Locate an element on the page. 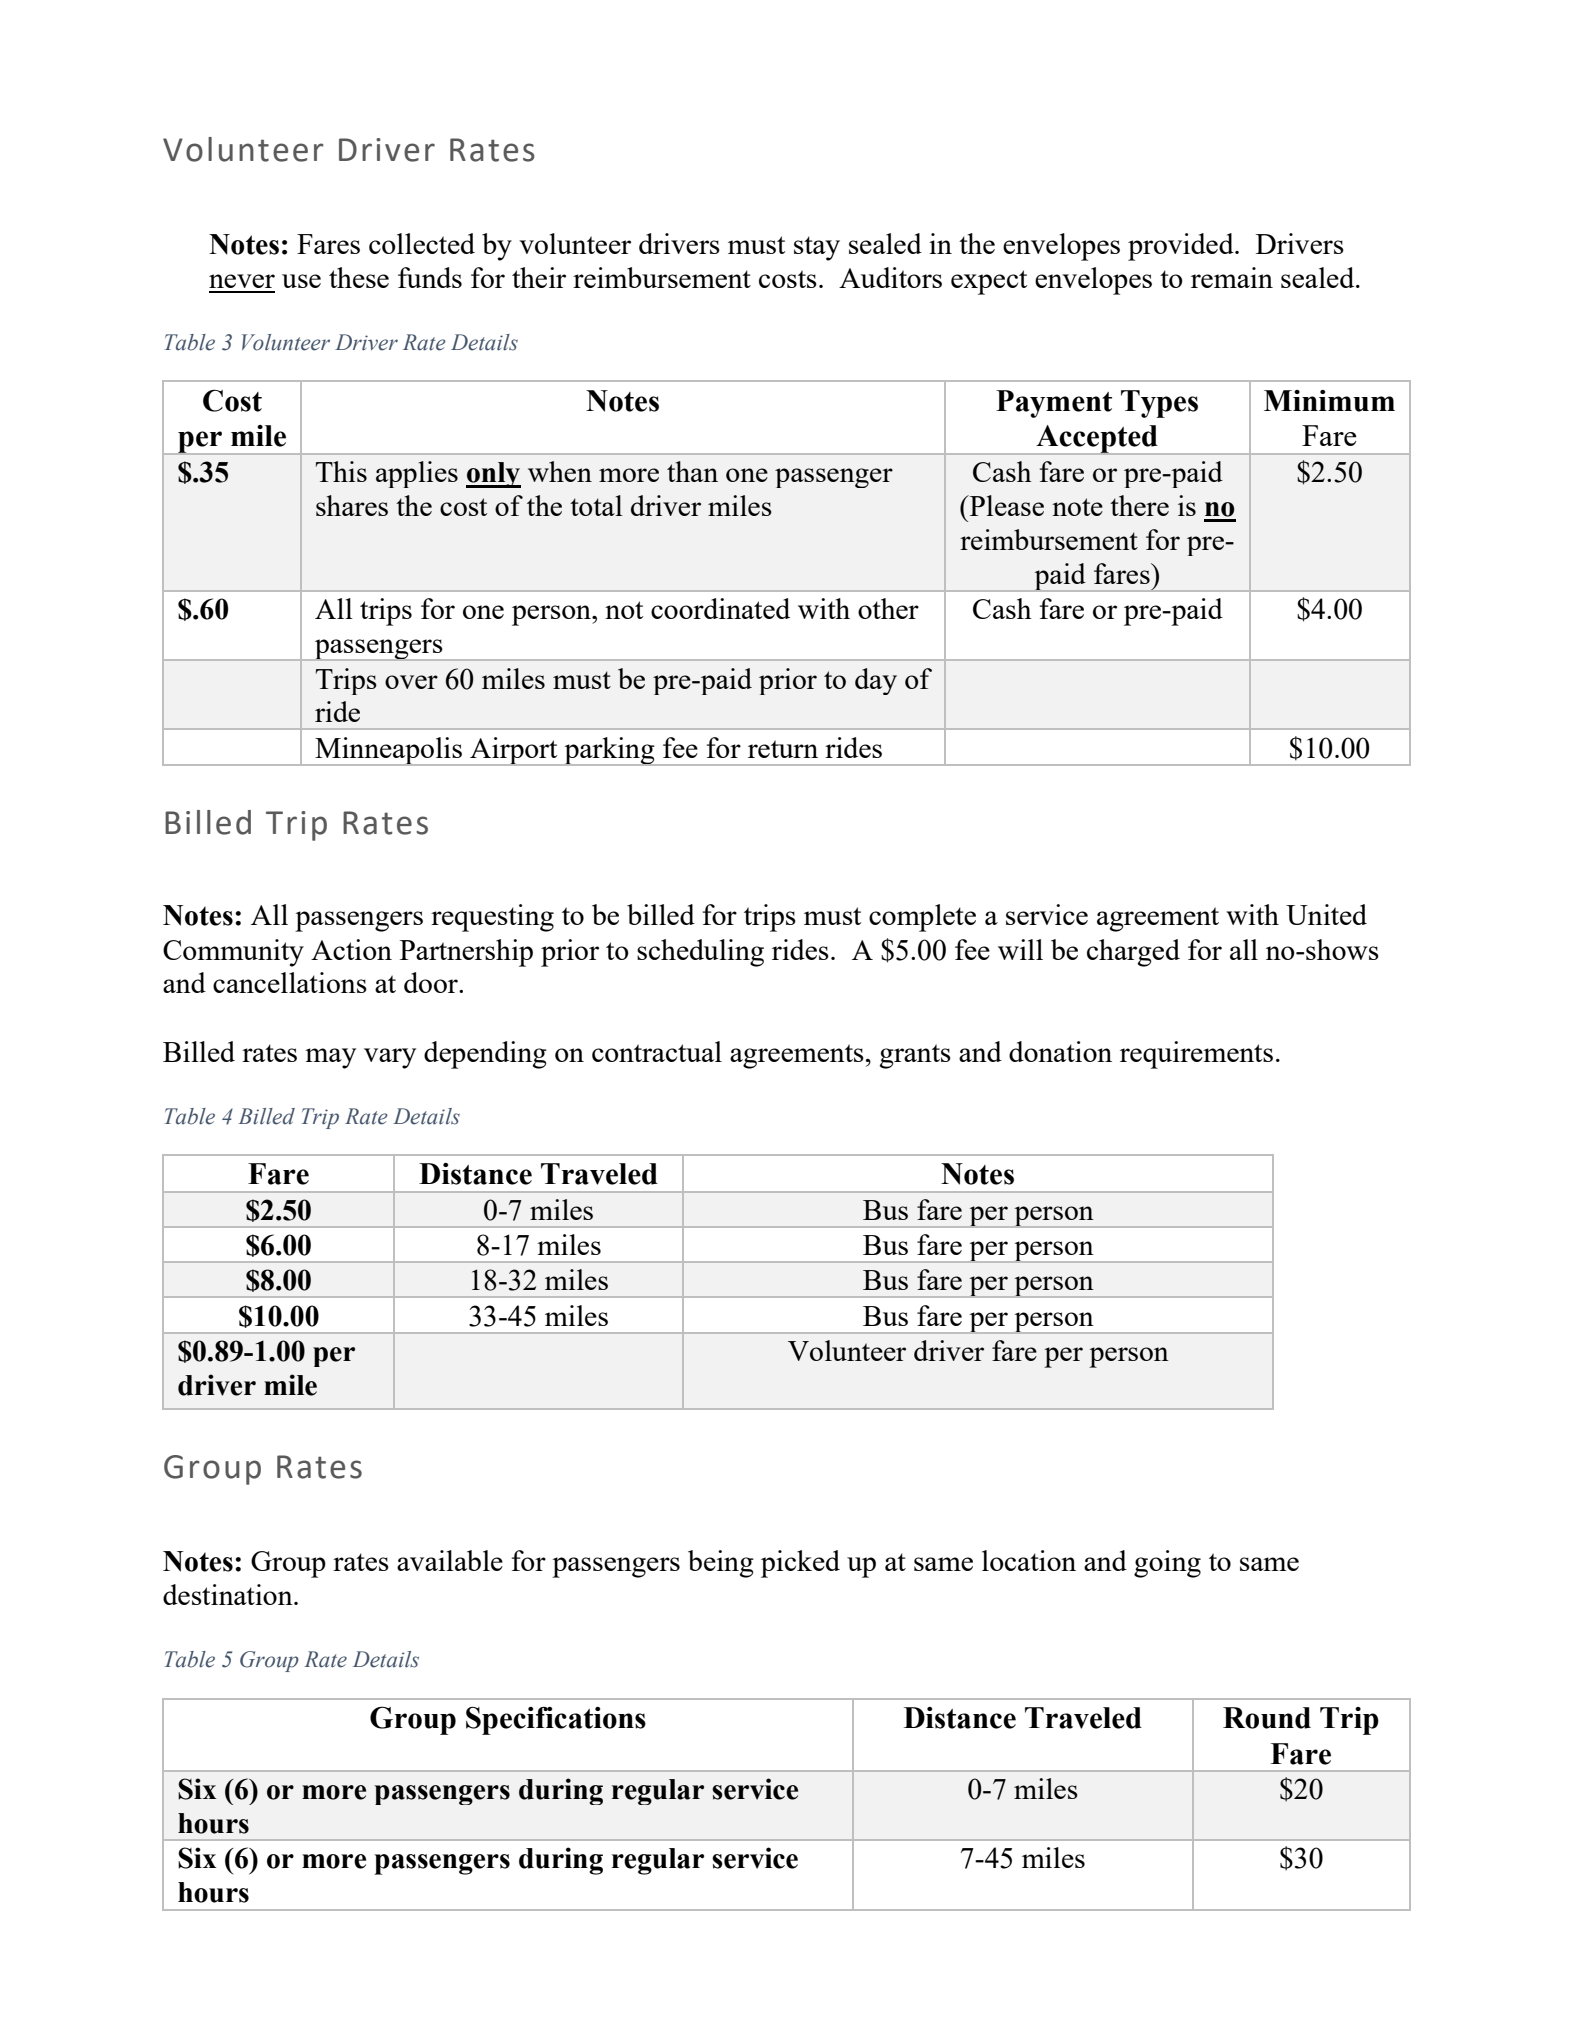  coordinated is located at coordinates (720, 608).
